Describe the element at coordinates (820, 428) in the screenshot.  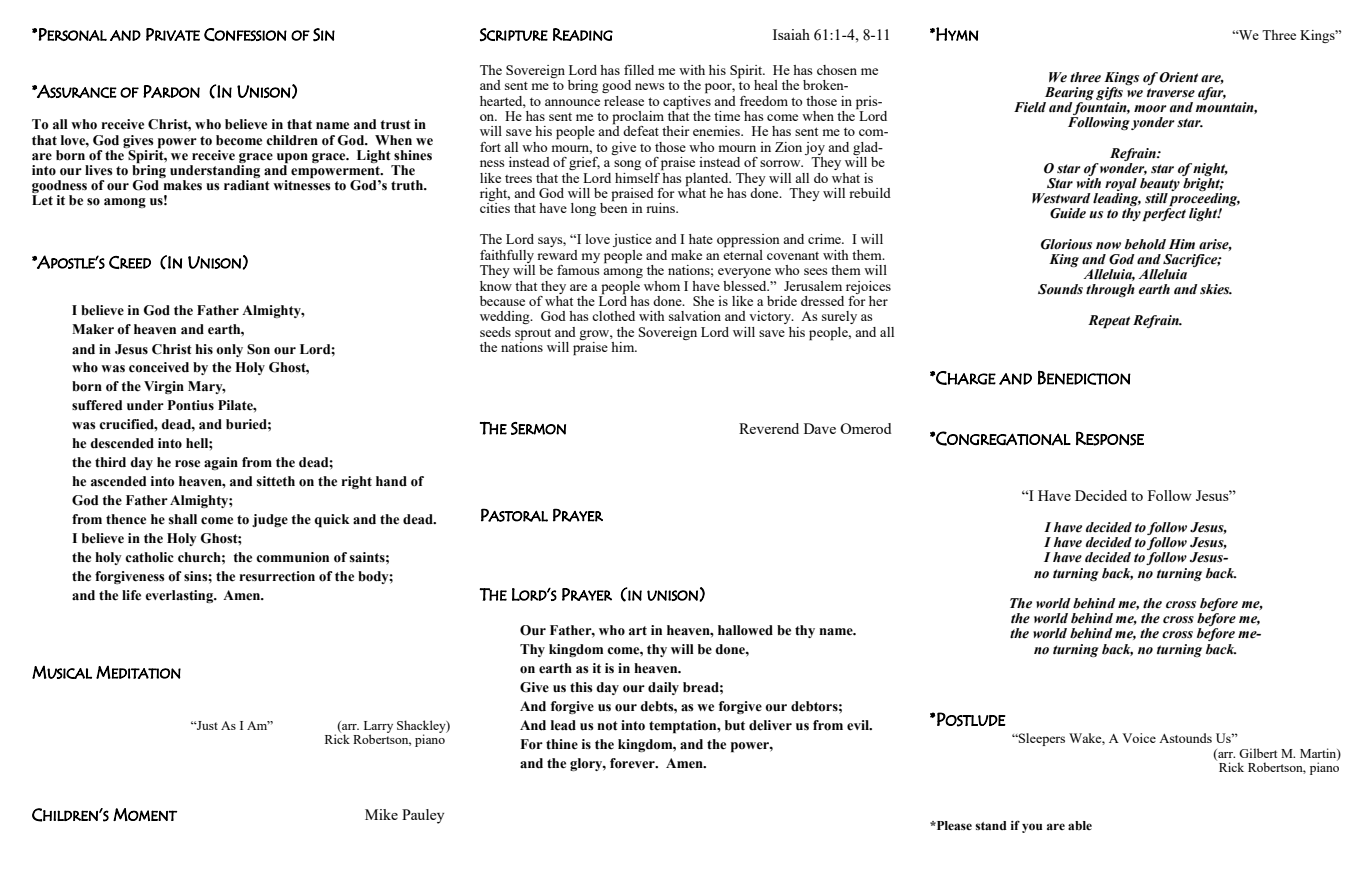
I see `Dave` at that location.
